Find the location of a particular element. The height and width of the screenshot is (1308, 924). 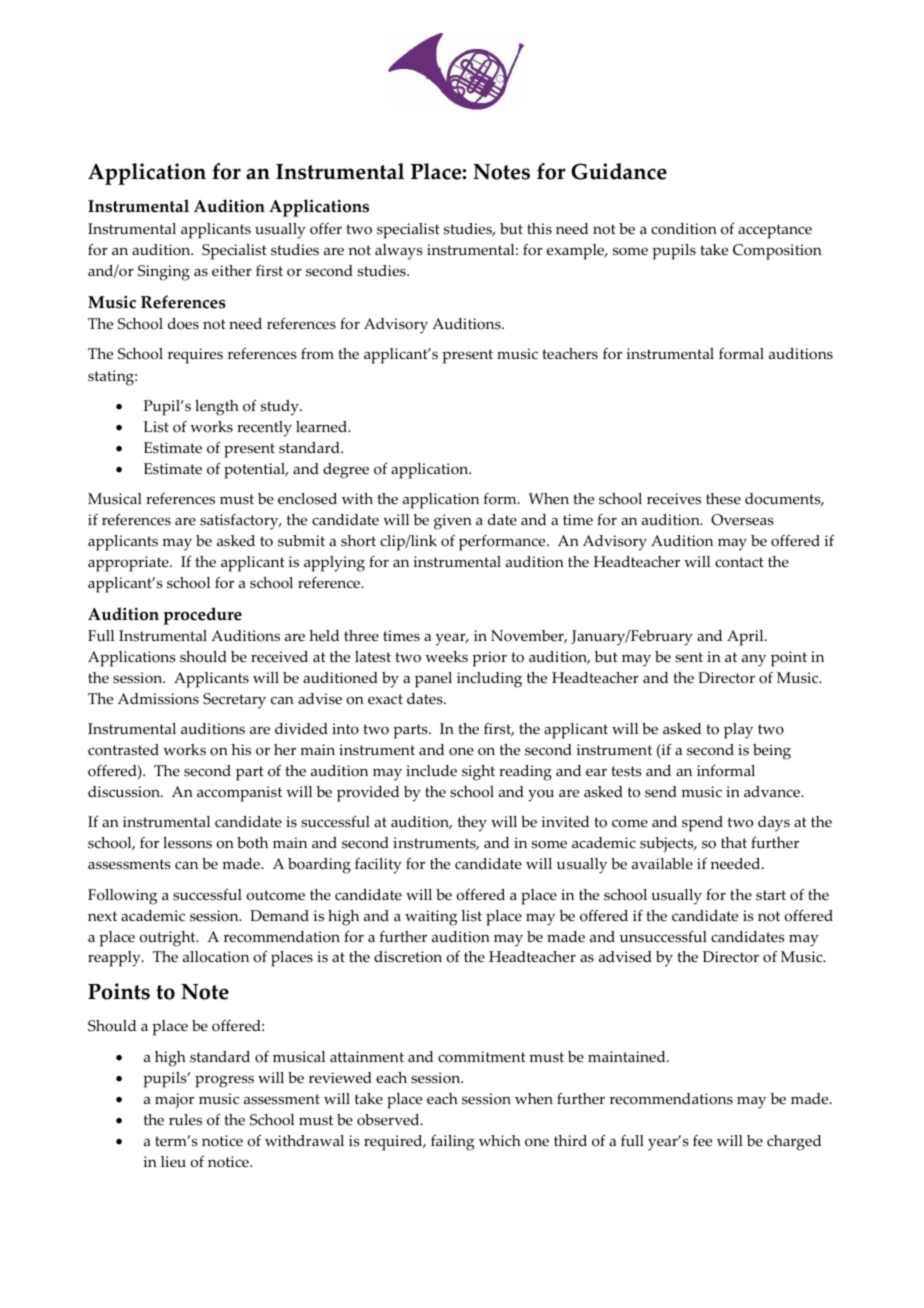

rules is located at coordinates (185, 1120).
